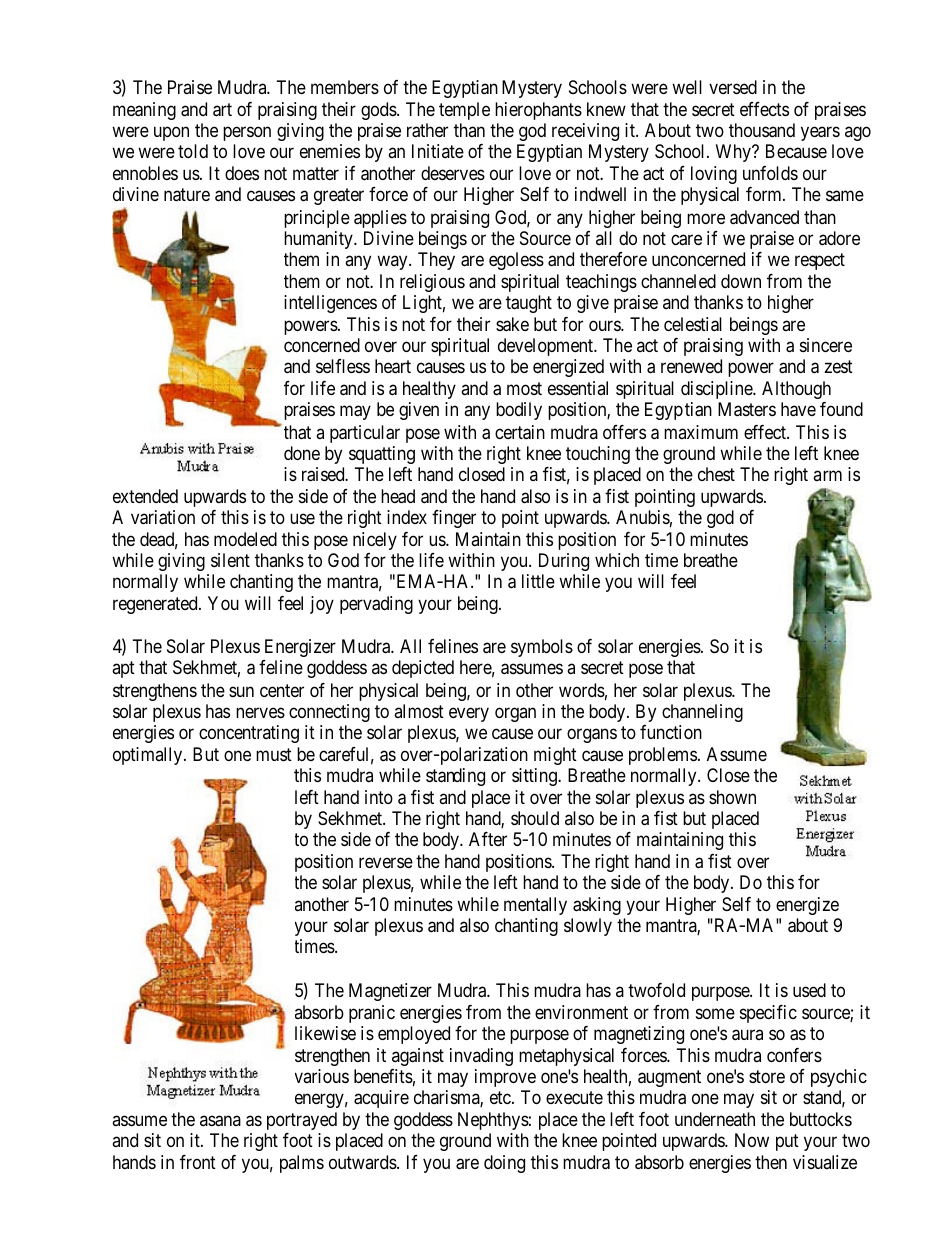  I want to click on thousand, so click(762, 130).
